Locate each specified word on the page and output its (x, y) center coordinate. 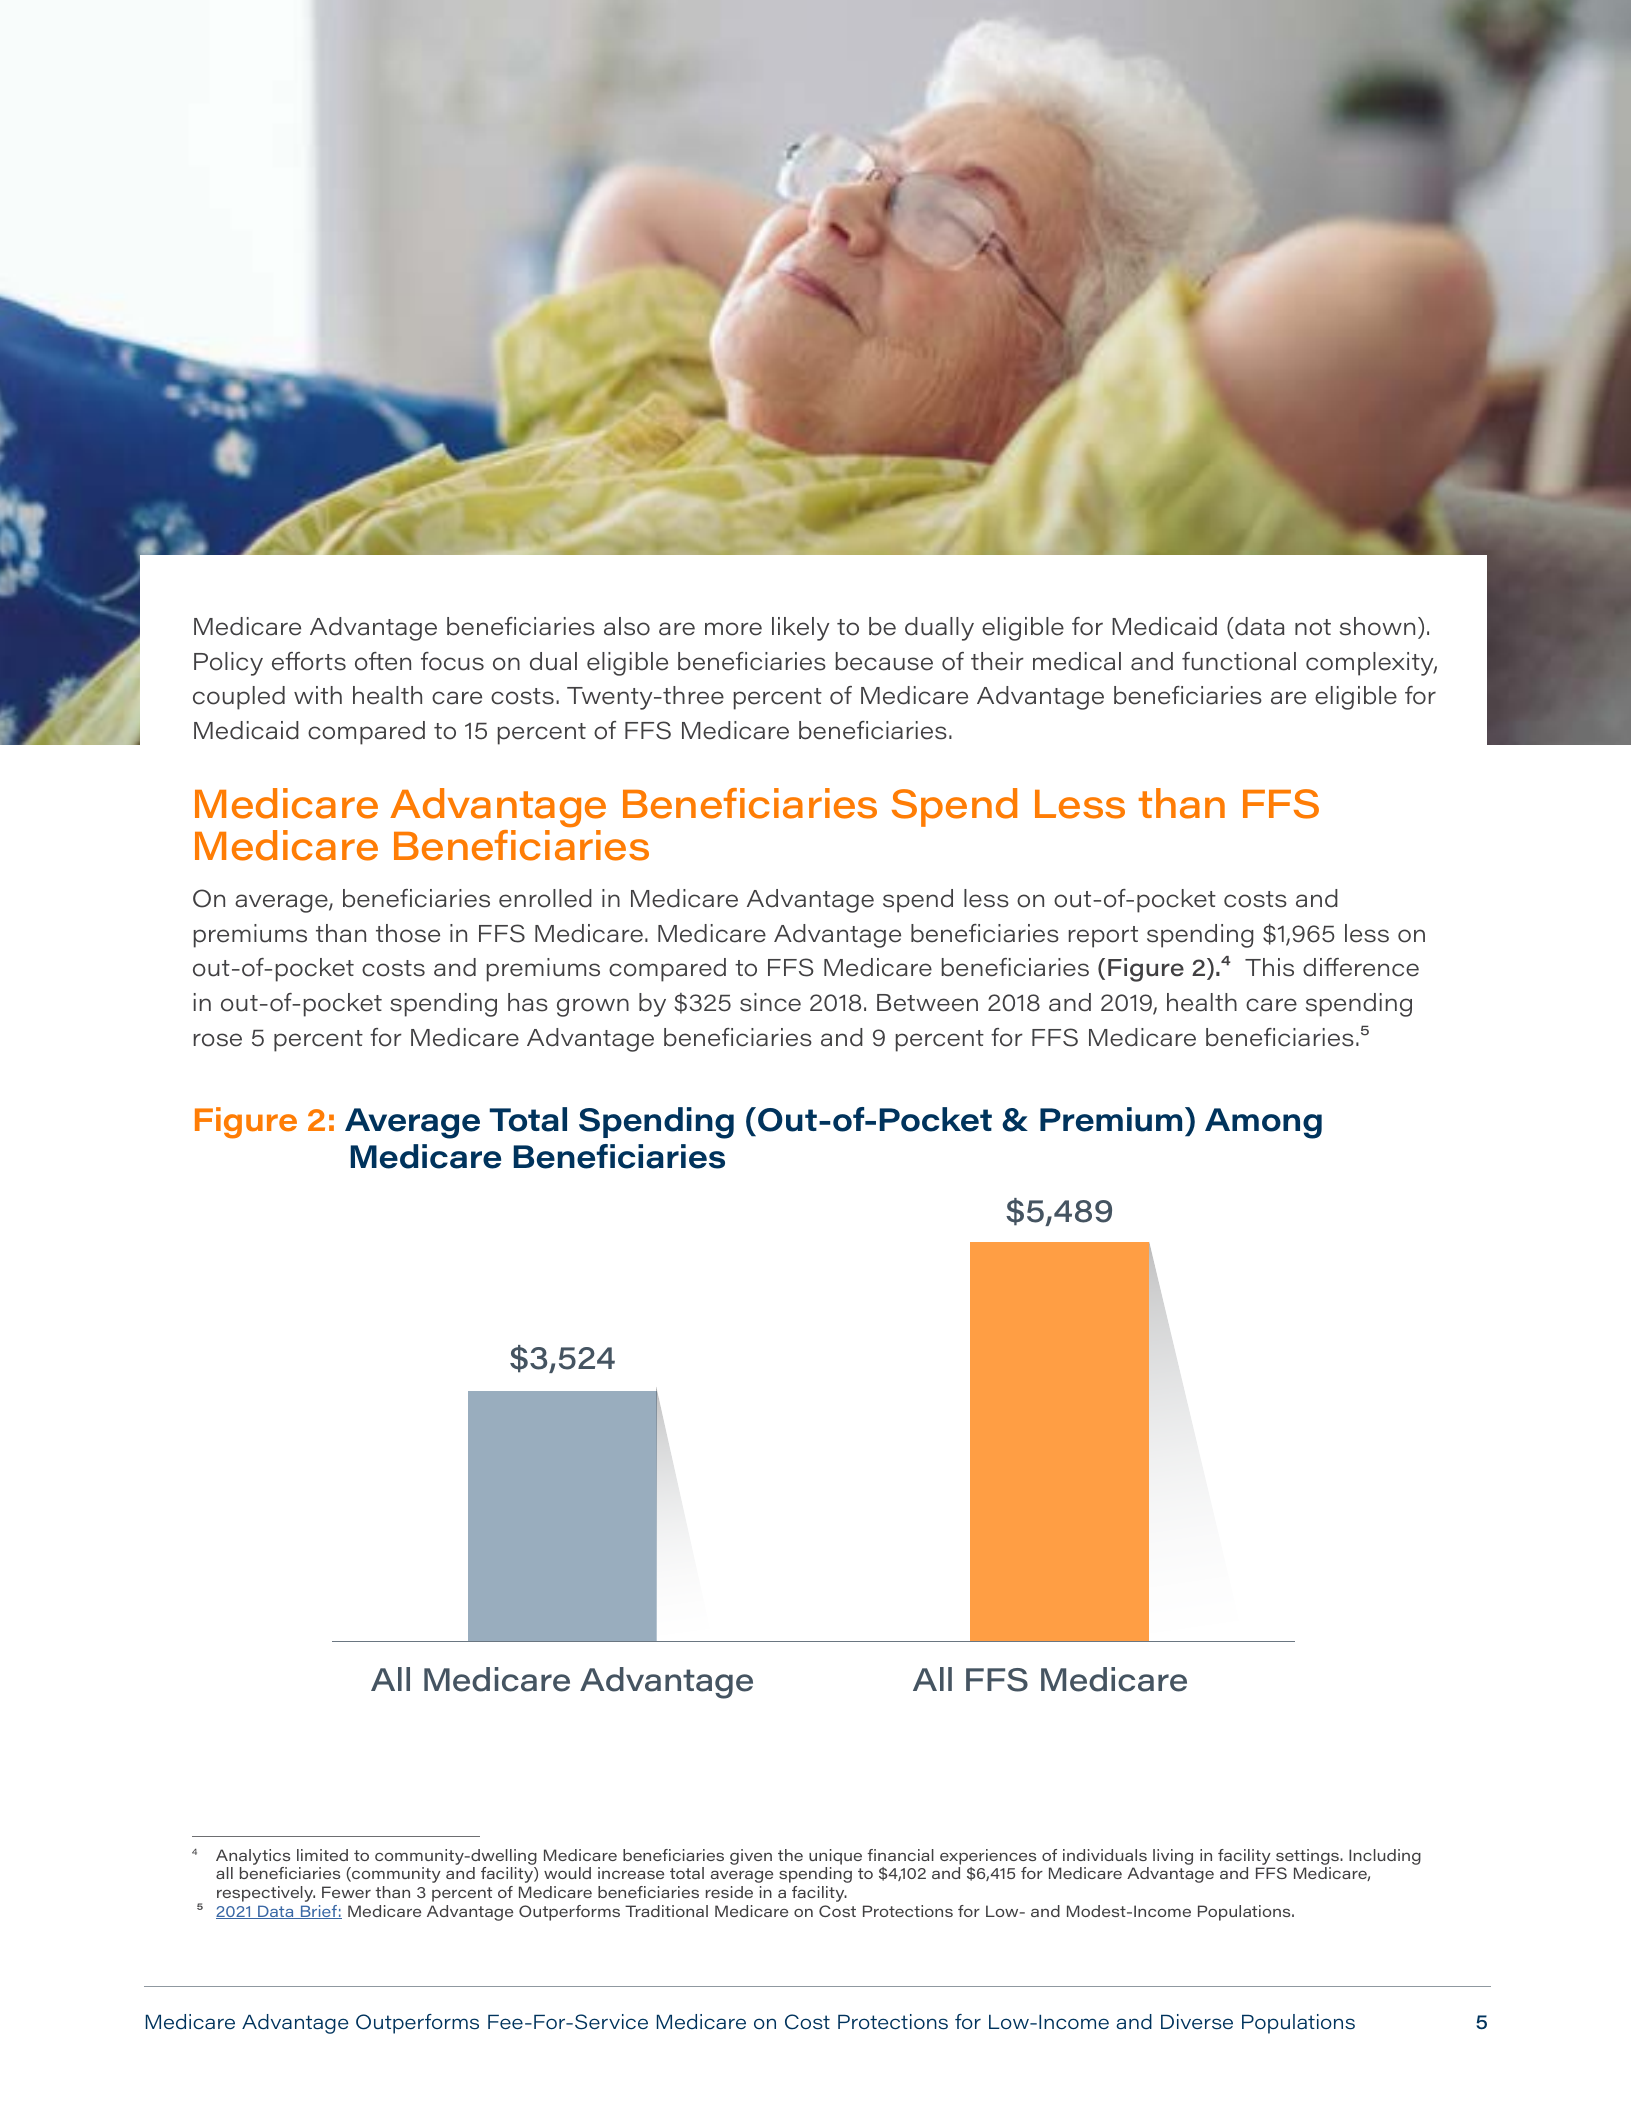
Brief (318, 1912)
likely (800, 629)
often (383, 661)
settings (1308, 1857)
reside (729, 1892)
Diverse (1197, 2022)
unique (835, 1857)
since (770, 1002)
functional (1239, 661)
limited (322, 1855)
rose (217, 1040)
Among (1263, 1123)
